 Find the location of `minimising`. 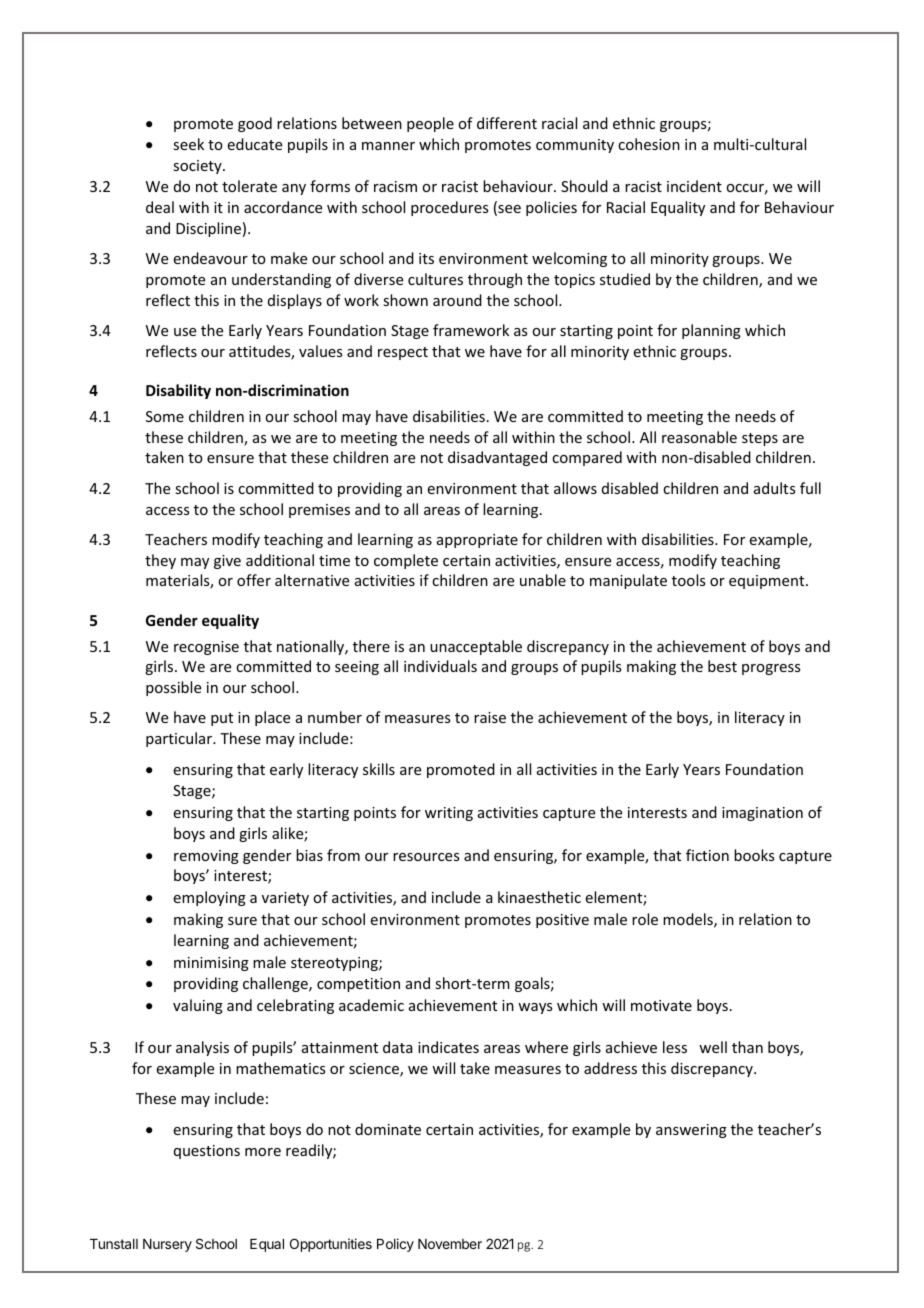

minimising is located at coordinates (211, 964).
